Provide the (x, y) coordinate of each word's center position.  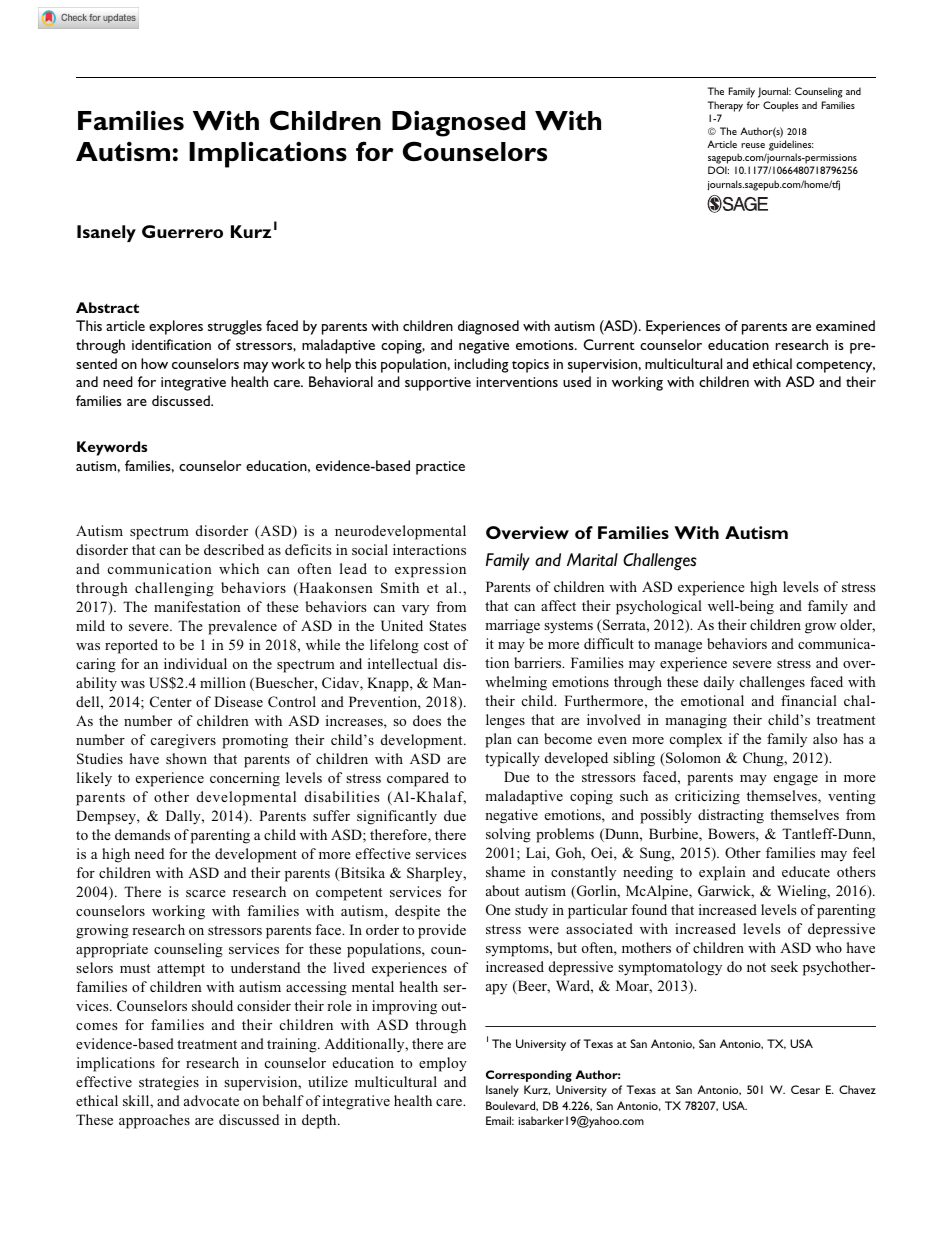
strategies (169, 1083)
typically (512, 759)
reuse (753, 145)
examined (845, 325)
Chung (764, 759)
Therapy (725, 106)
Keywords (112, 448)
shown (186, 758)
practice (440, 468)
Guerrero (182, 231)
